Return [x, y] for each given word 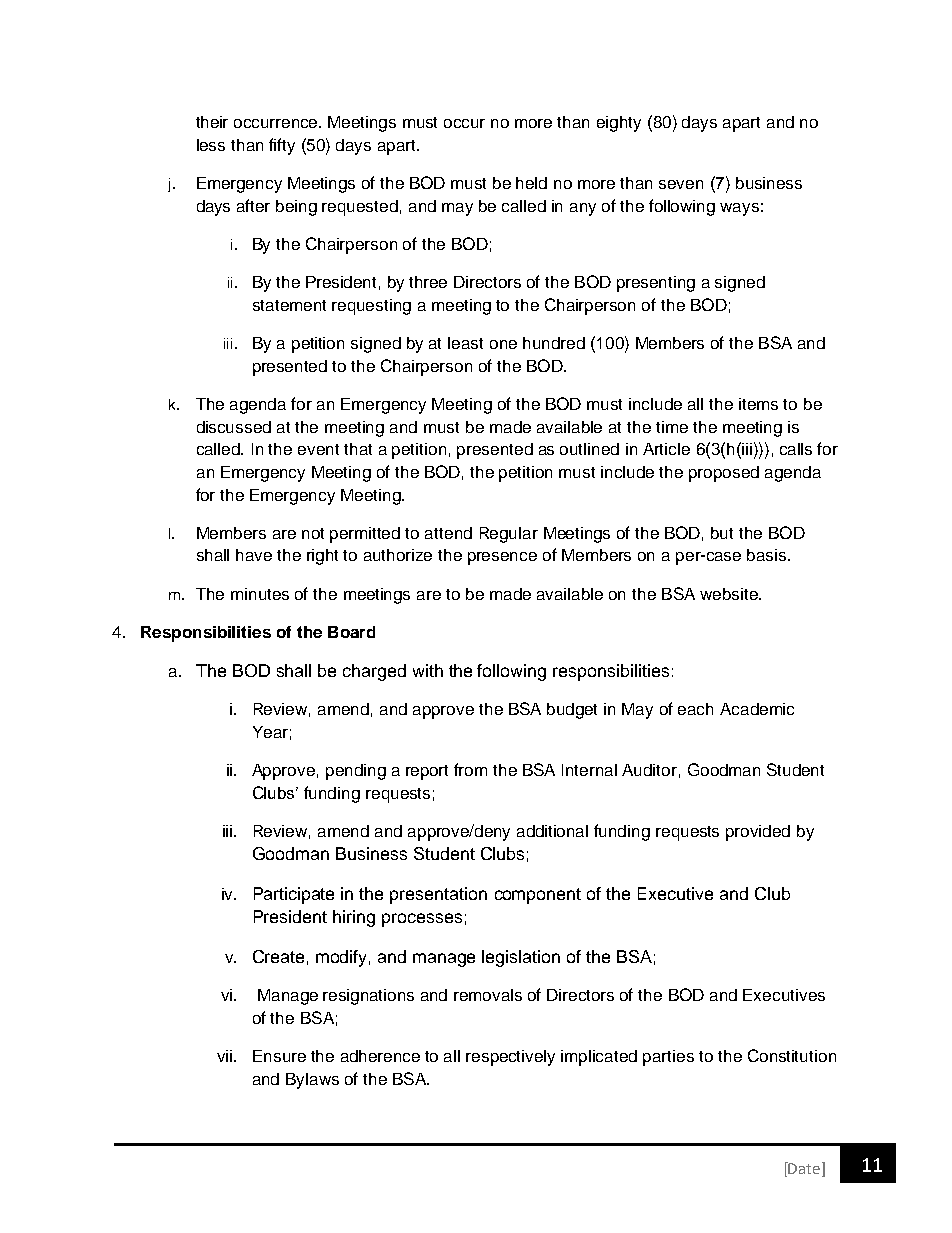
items [758, 404]
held [531, 183]
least [465, 343]
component [538, 896]
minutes [260, 594]
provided [758, 833]
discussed [234, 427]
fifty [282, 146]
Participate [294, 895]
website [730, 594]
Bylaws [312, 1081]
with [428, 670]
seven [681, 184]
